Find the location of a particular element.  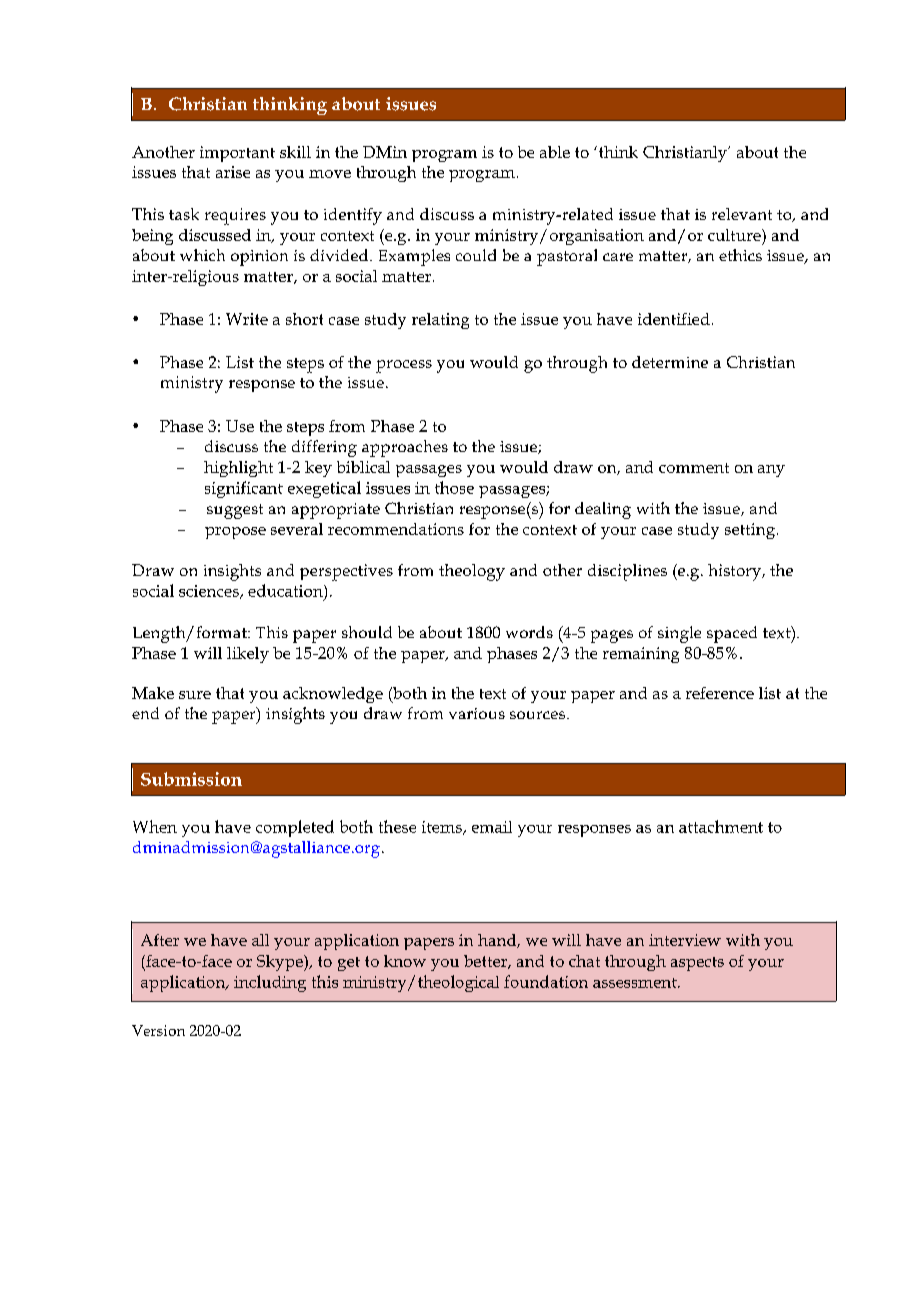

sure is located at coordinates (195, 695).
